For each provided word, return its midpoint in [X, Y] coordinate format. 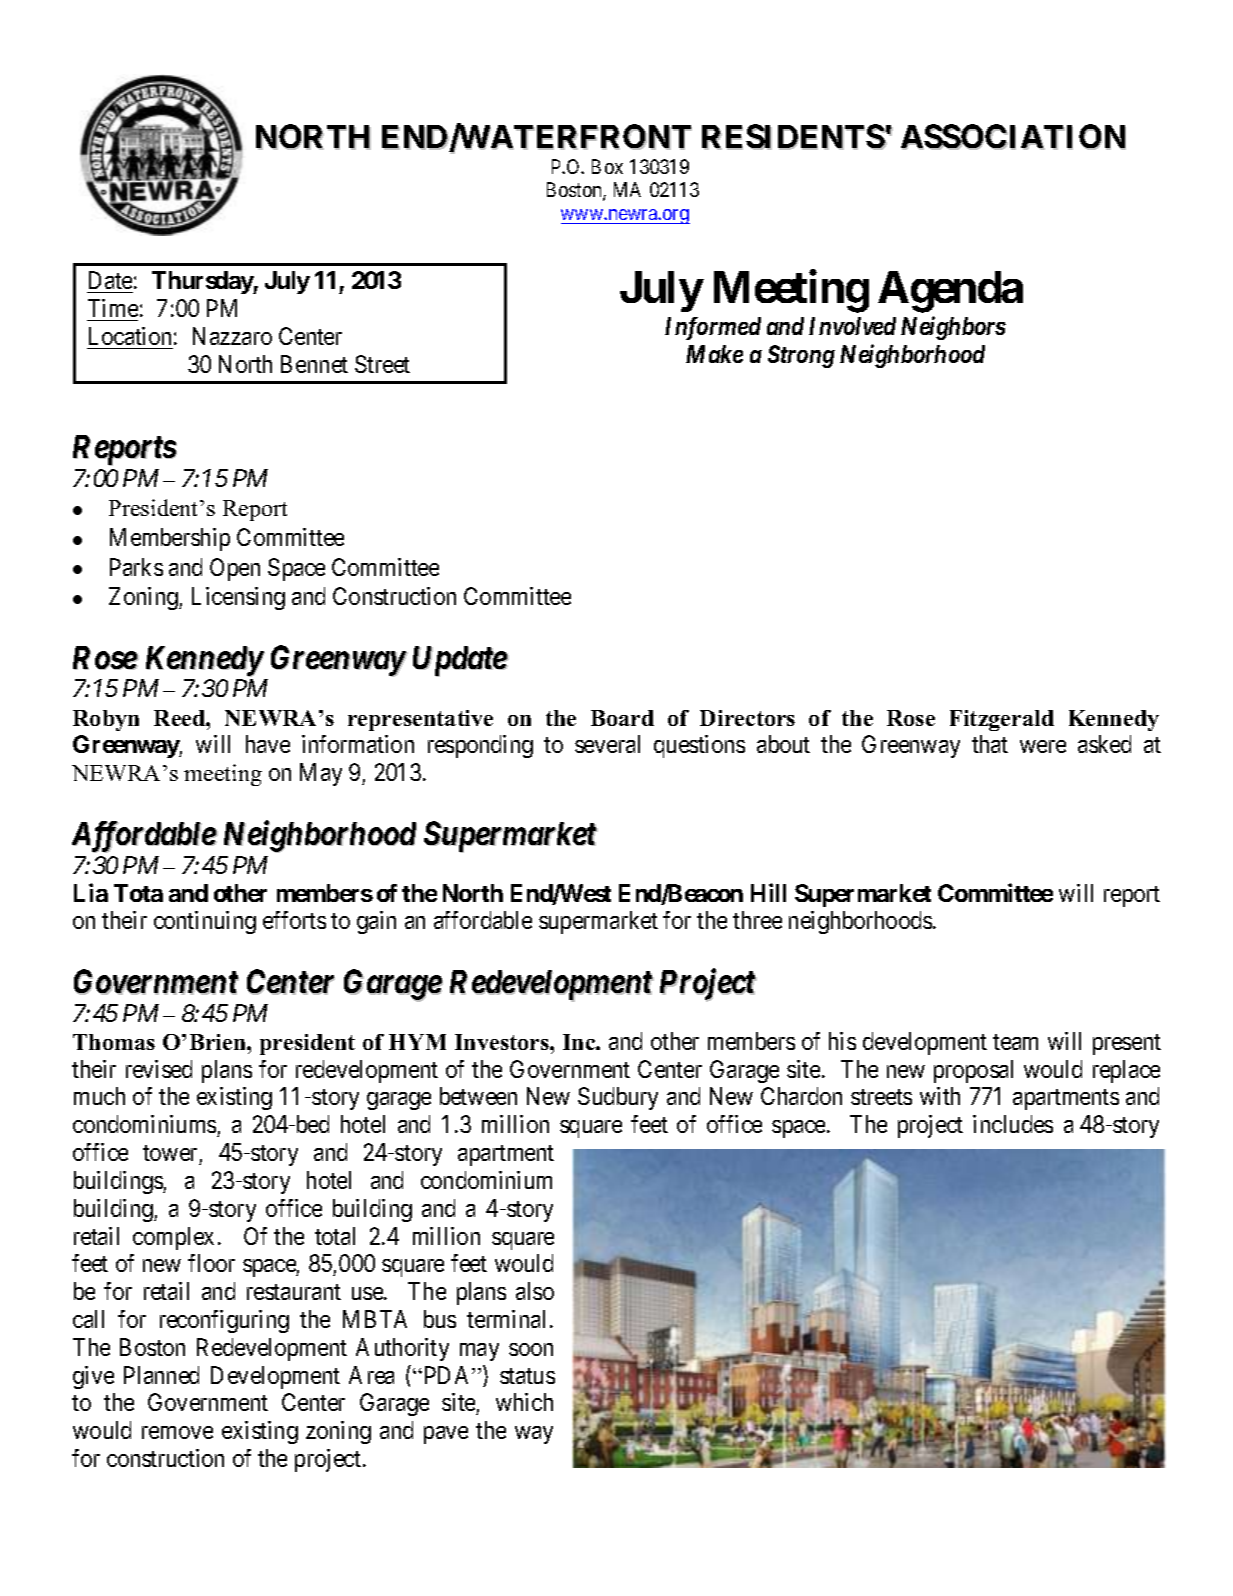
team [1015, 1042]
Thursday [203, 282]
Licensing [238, 598]
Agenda [950, 292]
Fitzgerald [1002, 720]
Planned [161, 1375]
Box [607, 166]
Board [622, 718]
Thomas [114, 1042]
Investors [503, 1042]
